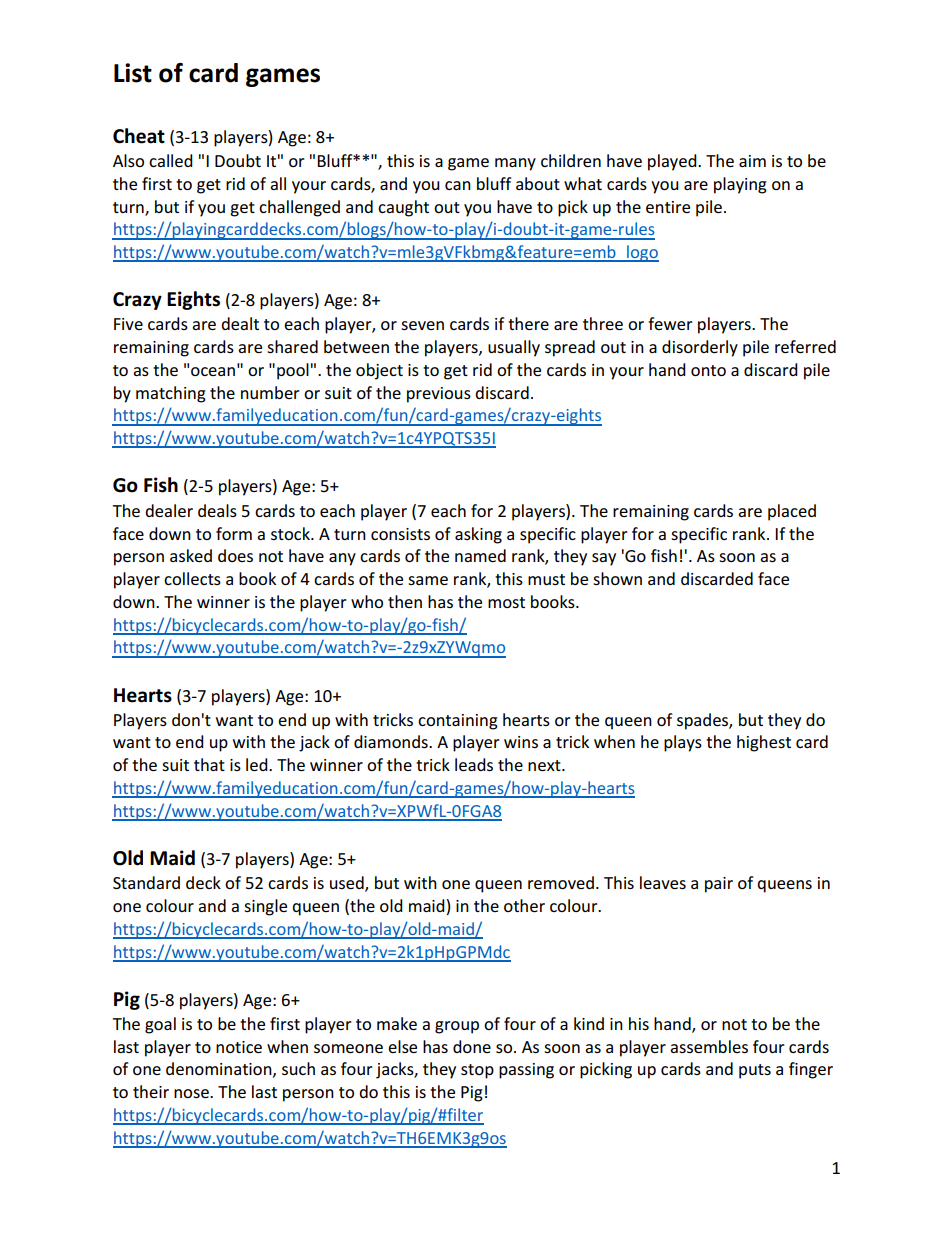 This screenshot has height=1233, width=952. Describe the element at coordinates (239, 1047) in the screenshot. I see `notice` at that location.
